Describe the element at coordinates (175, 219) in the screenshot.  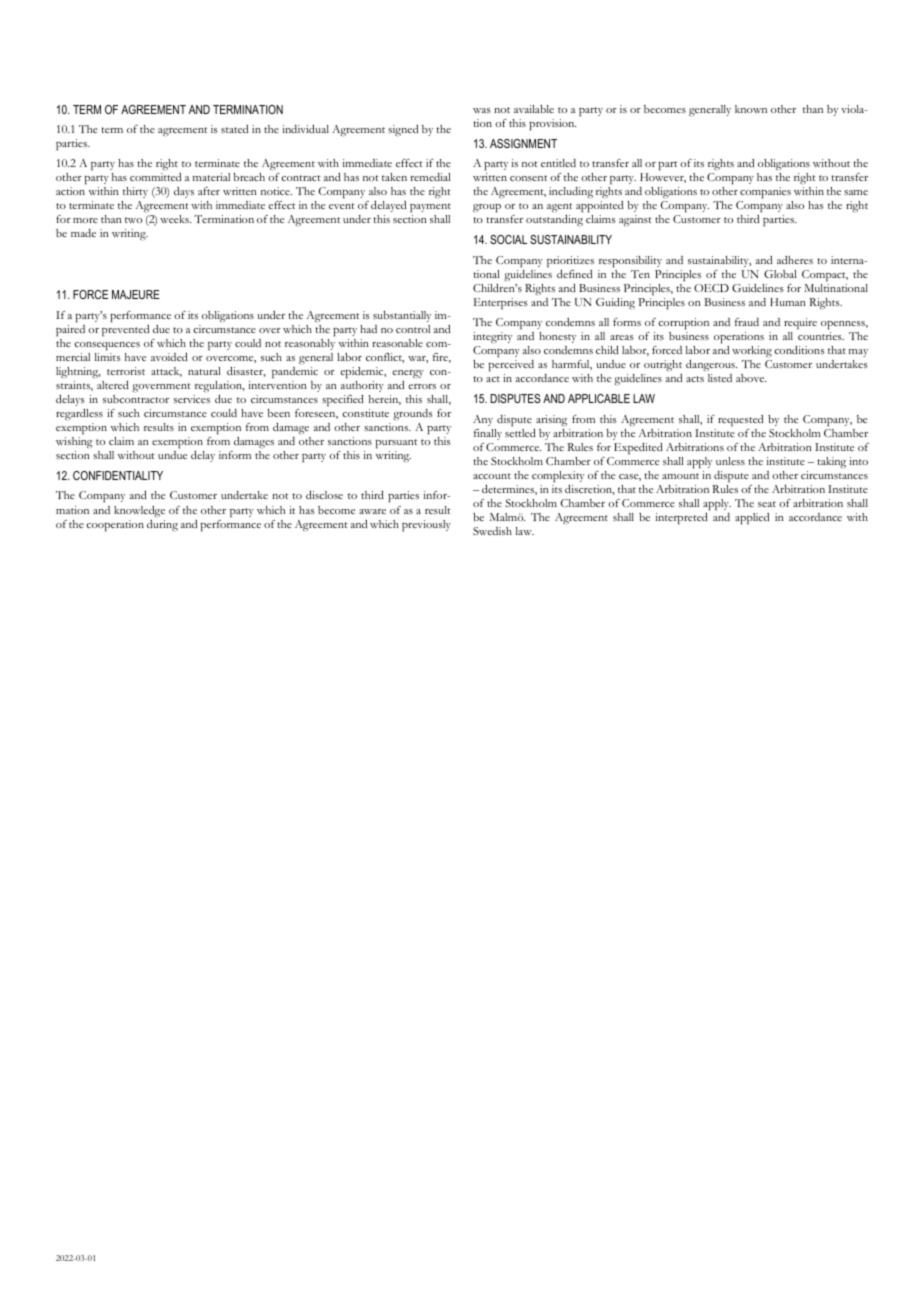
I see `weeks` at that location.
